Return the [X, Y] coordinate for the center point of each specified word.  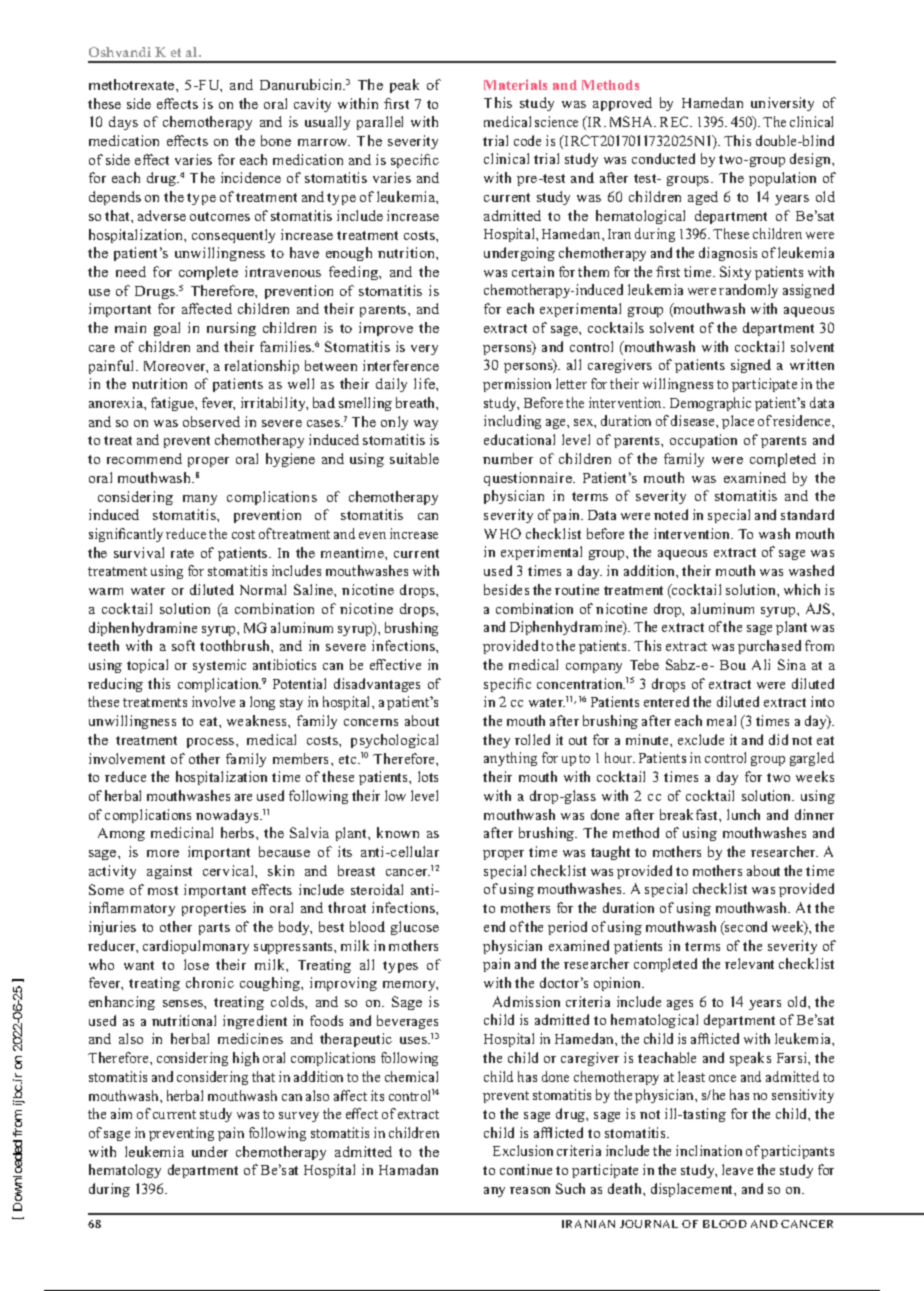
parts [214, 929]
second [745, 928]
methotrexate [133, 84]
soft [183, 645]
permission [517, 385]
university [782, 104]
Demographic [710, 404]
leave [737, 1169]
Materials [515, 84]
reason [530, 1190]
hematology [125, 1171]
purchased [769, 647]
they [496, 741]
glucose [415, 928]
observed [211, 421]
